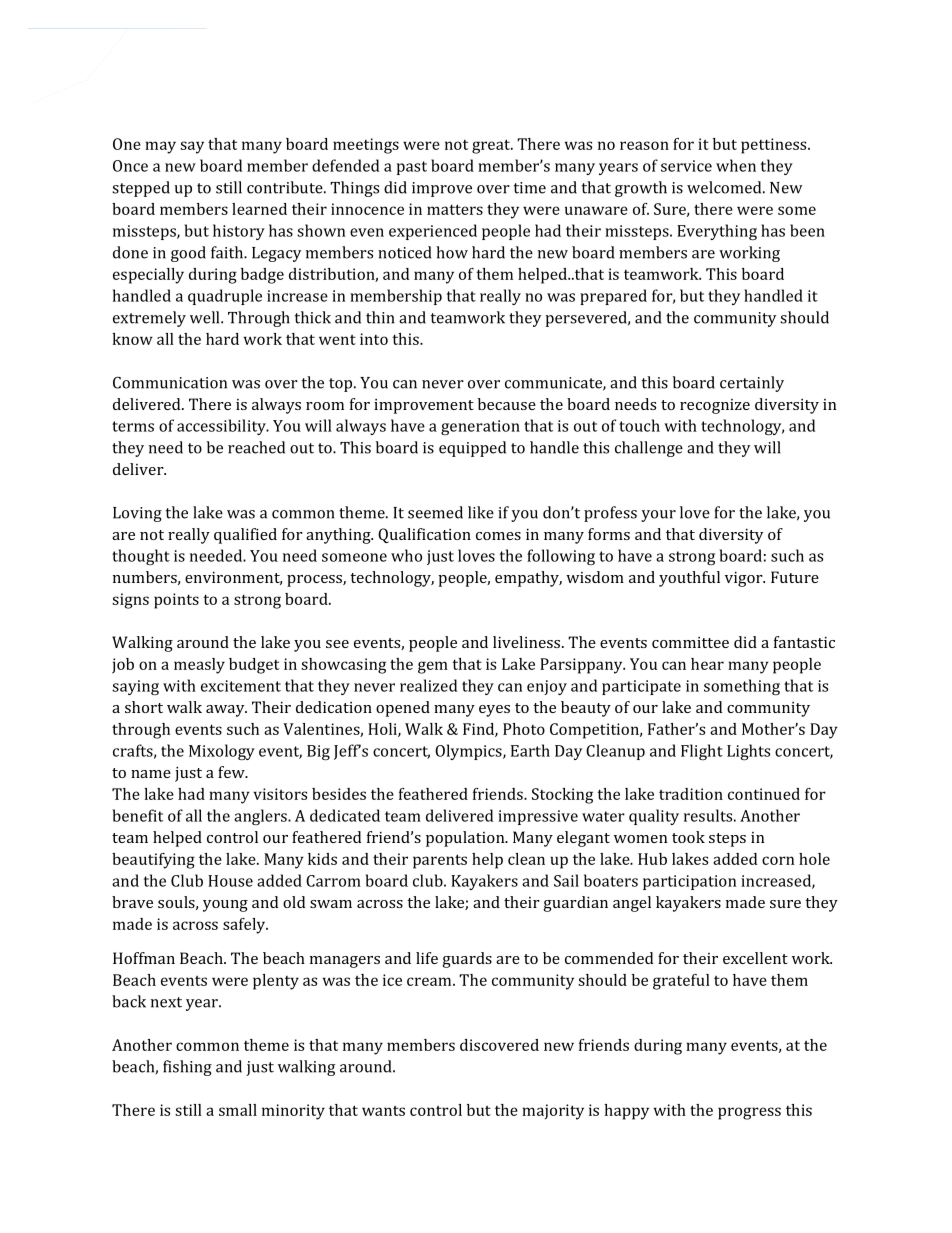  I want to click on fishing, so click(187, 1068).
